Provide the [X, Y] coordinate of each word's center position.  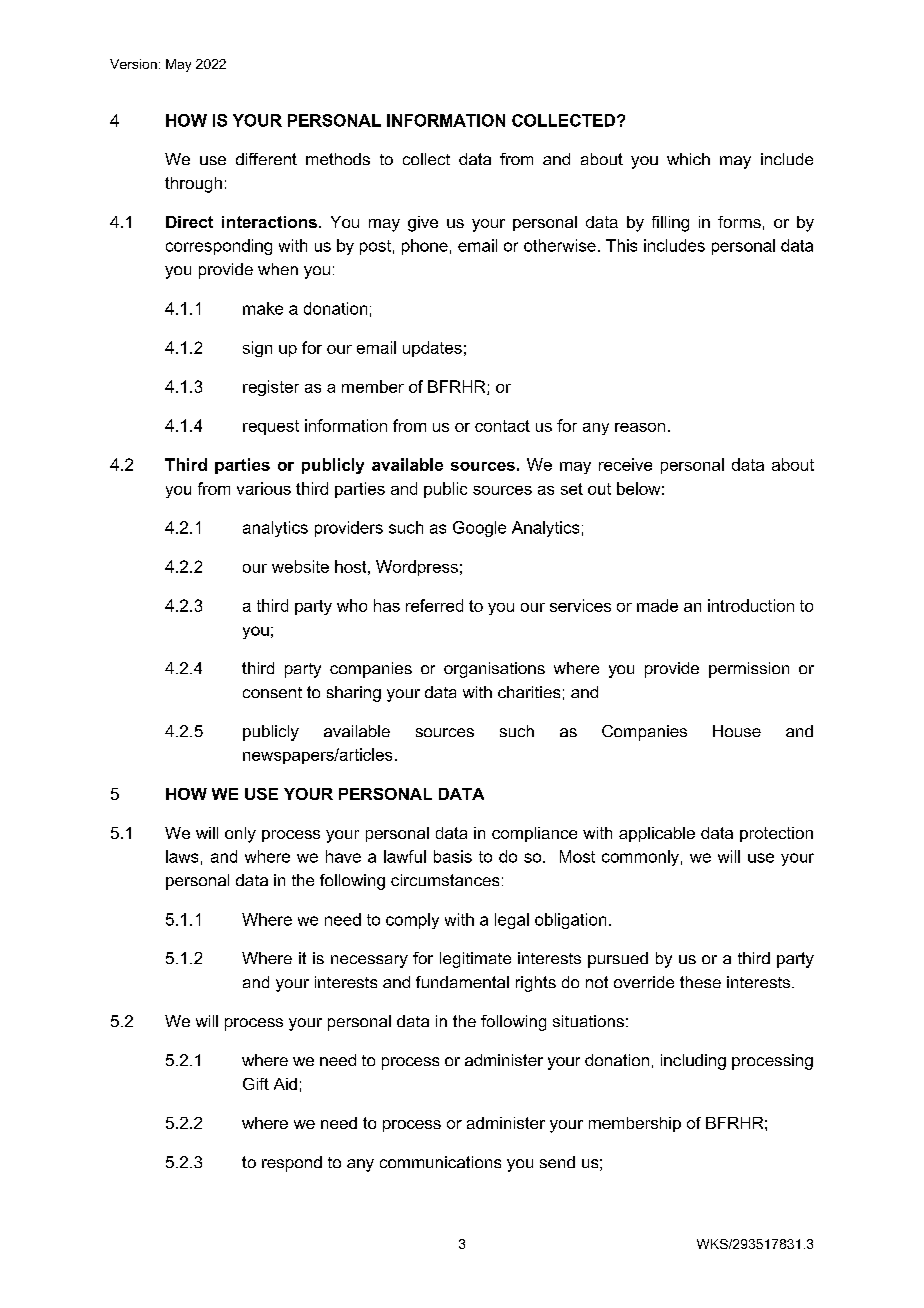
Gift [256, 1084]
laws [182, 856]
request [271, 427]
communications [440, 1162]
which [688, 159]
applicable [657, 834]
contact [502, 426]
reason [640, 427]
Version [133, 64]
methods [338, 159]
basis [453, 856]
